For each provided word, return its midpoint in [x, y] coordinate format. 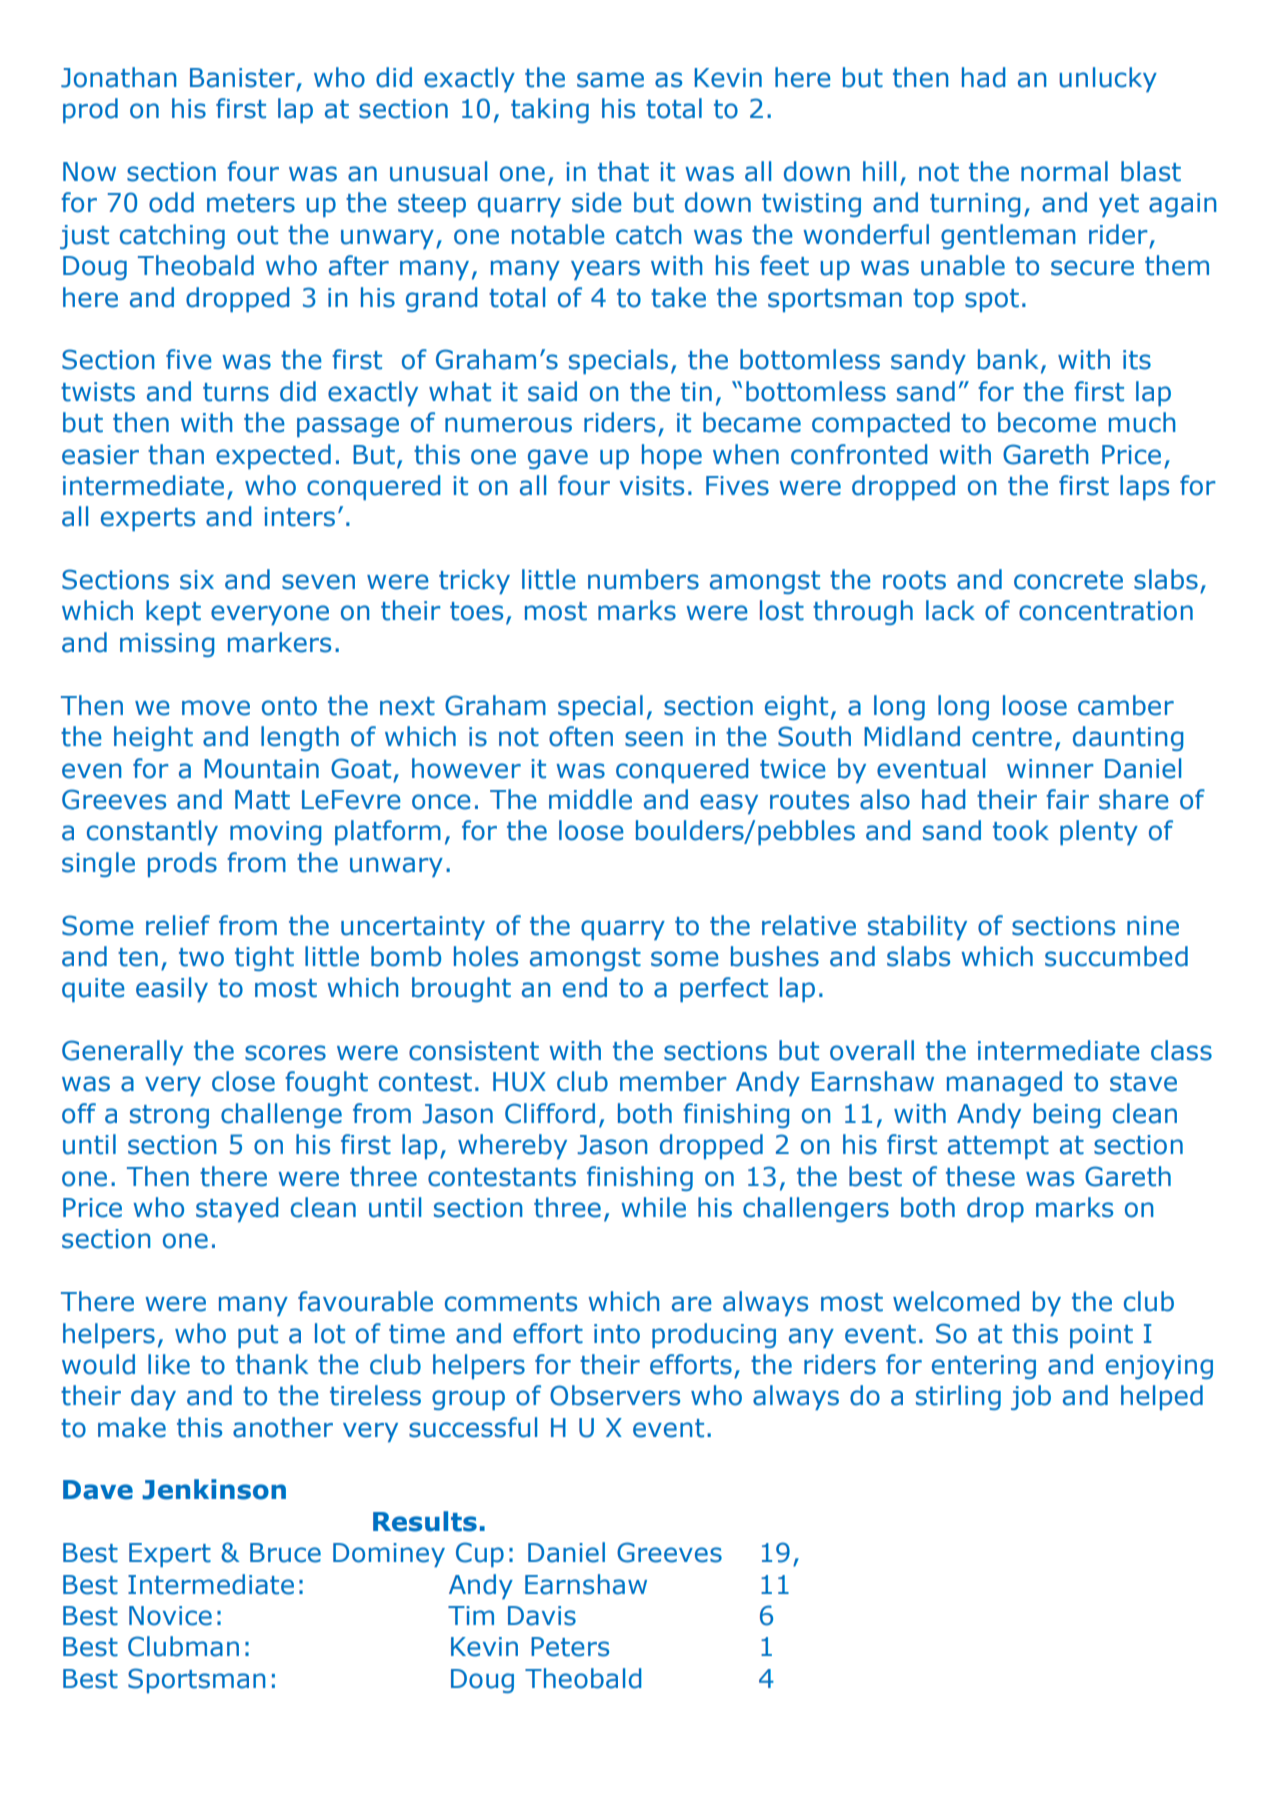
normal [1064, 171]
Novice [170, 1616]
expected [273, 456]
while [653, 1207]
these [980, 1176]
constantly [152, 832]
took [1021, 830]
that [623, 171]
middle [590, 799]
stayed [237, 1209]
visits [652, 486]
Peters [570, 1647]
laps [1144, 487]
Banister [242, 78]
